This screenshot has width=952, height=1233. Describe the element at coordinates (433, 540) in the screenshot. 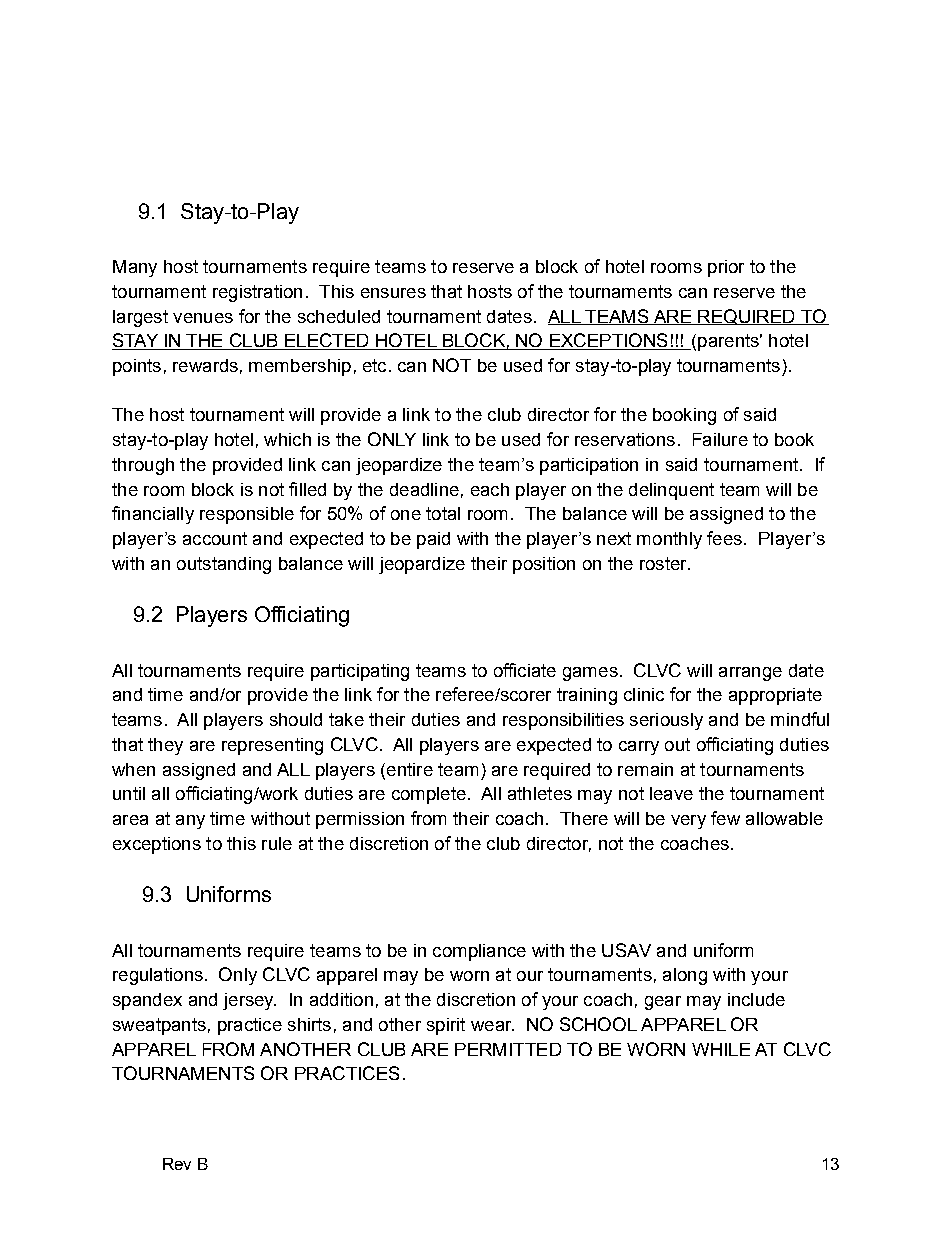

I see `paid` at that location.
